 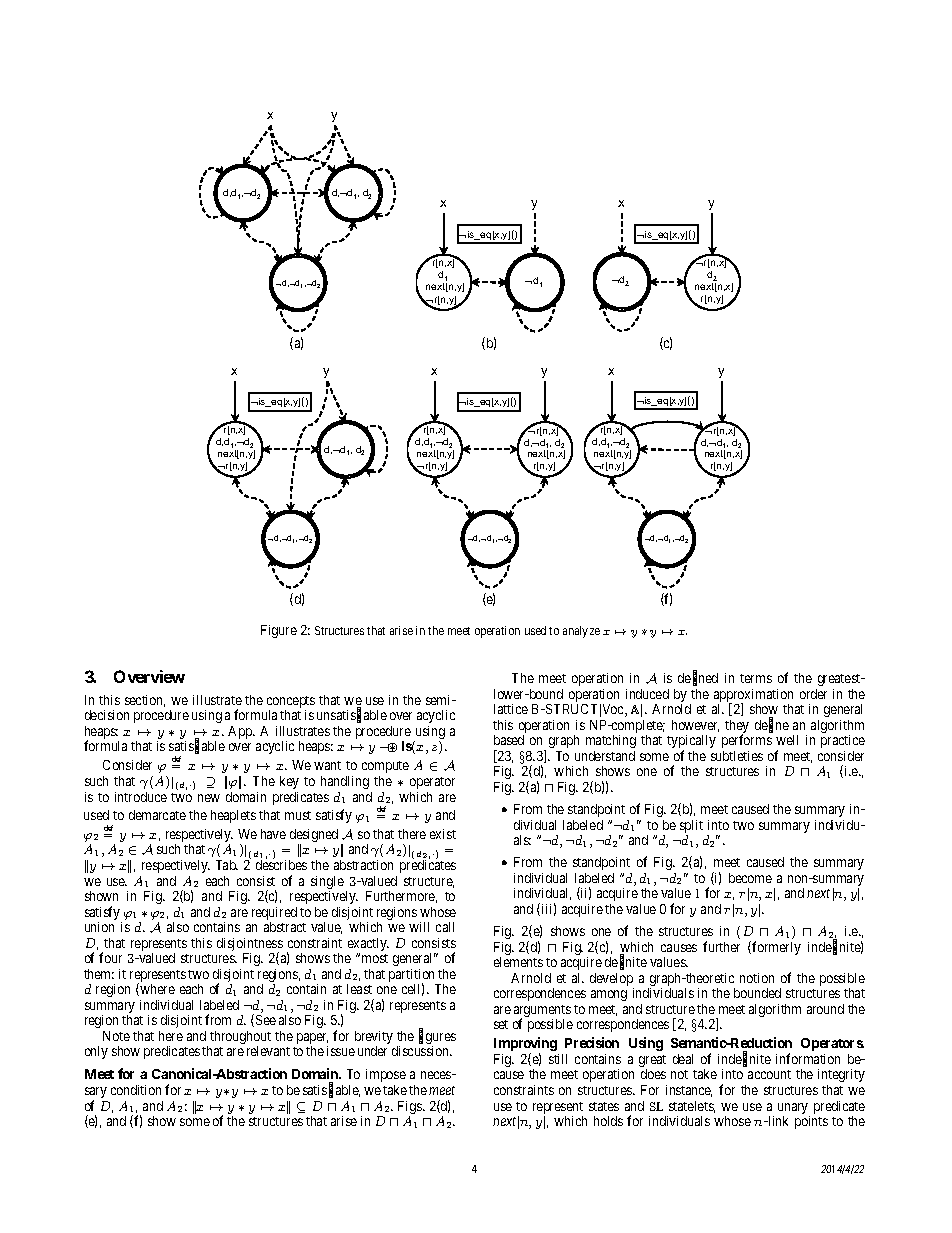 I want to click on notion, so click(x=757, y=978).
